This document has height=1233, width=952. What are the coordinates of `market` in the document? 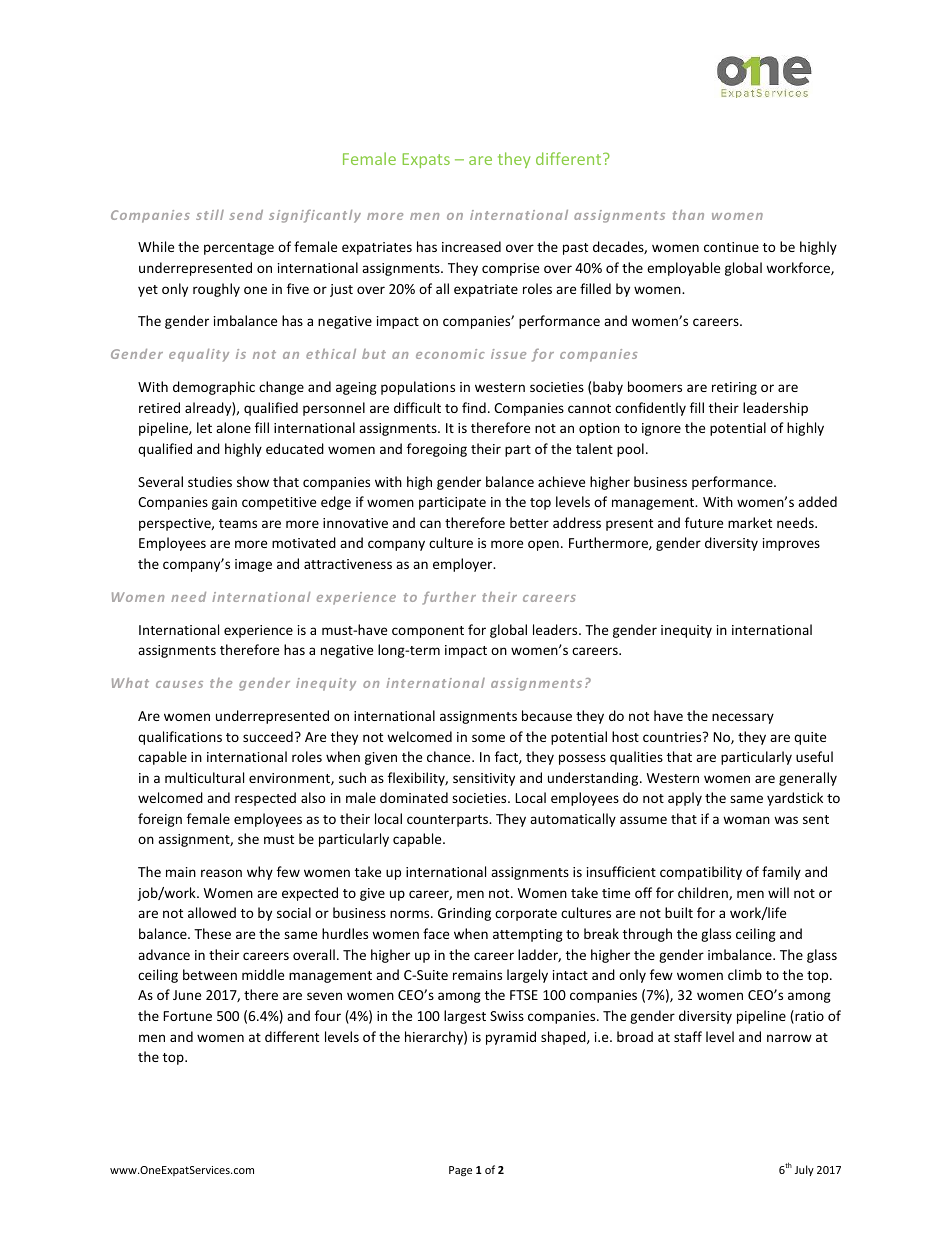 It's located at (750, 522).
